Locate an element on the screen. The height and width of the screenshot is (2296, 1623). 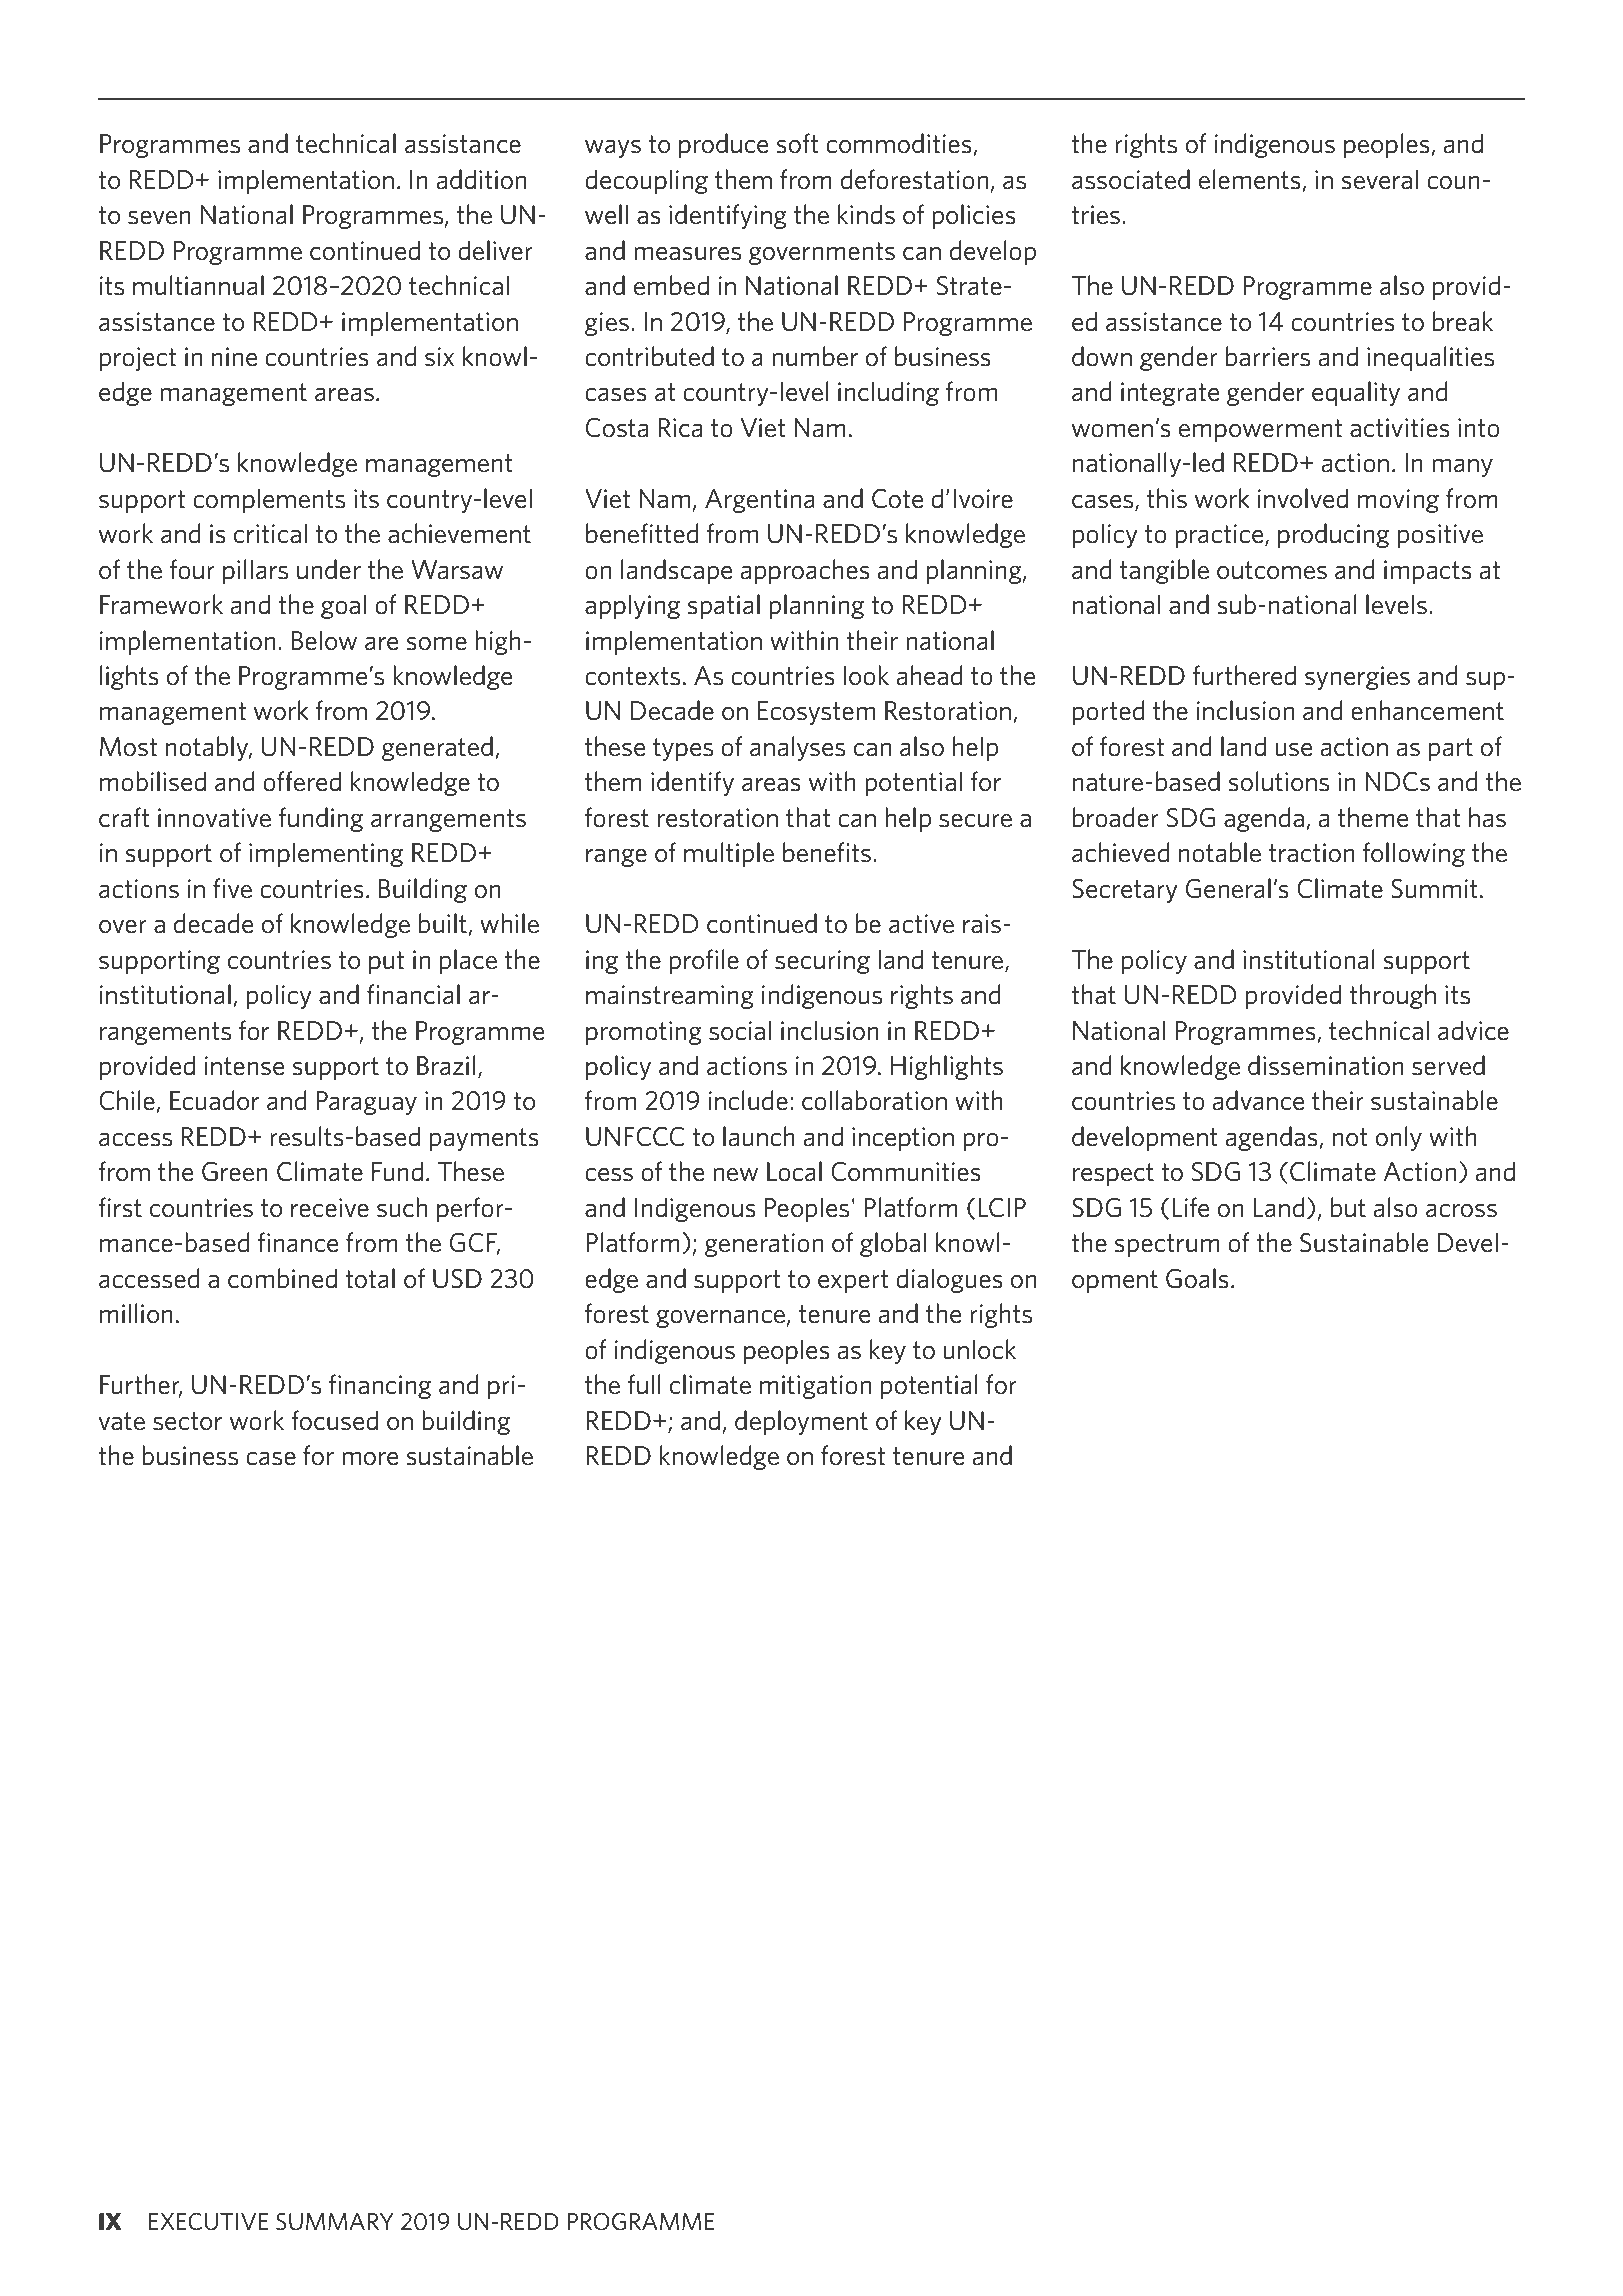
several is located at coordinates (1380, 179).
